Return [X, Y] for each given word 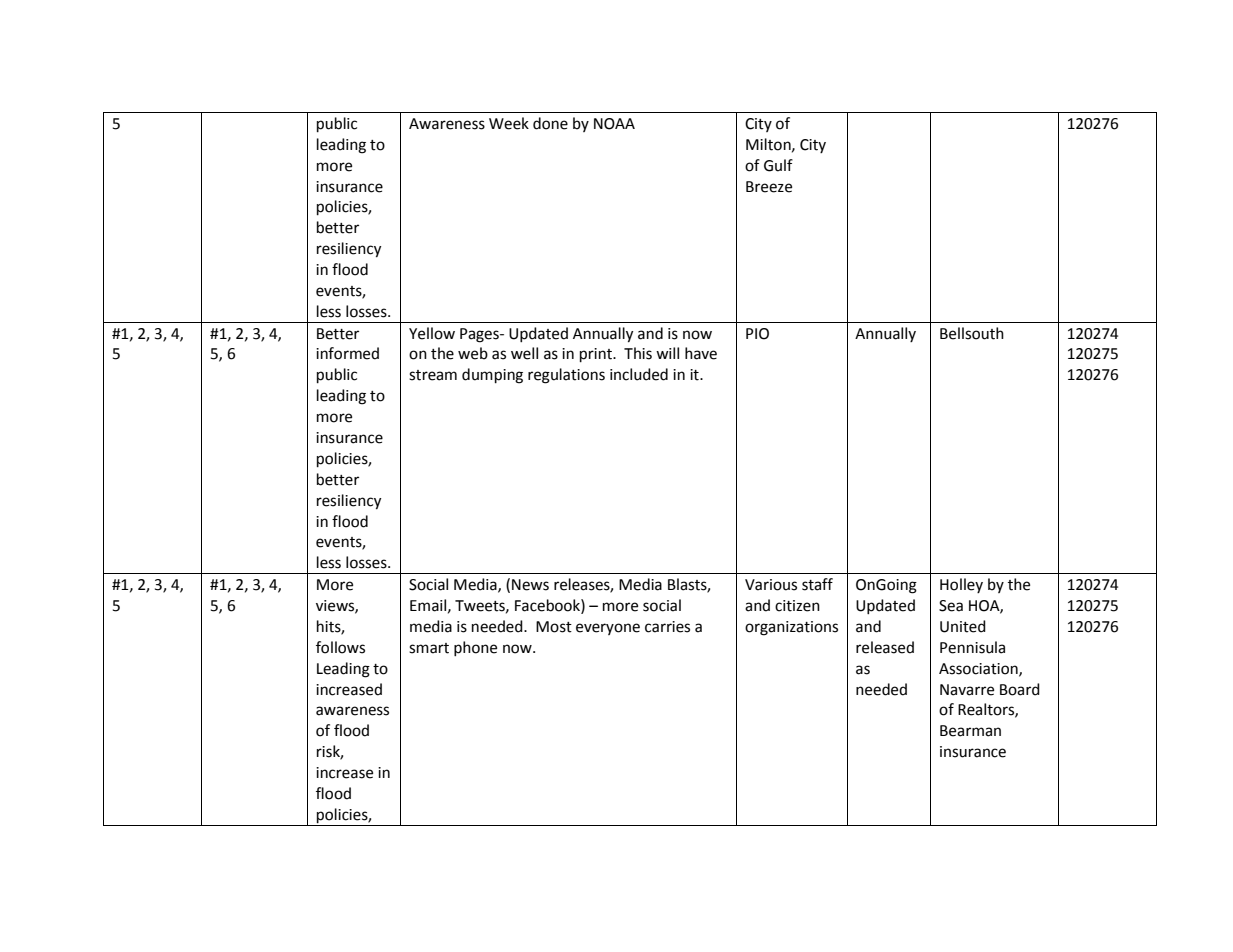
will [667, 353]
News [530, 585]
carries [667, 627]
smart [429, 648]
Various [771, 585]
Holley [961, 585]
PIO [757, 334]
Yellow [432, 333]
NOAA [614, 124]
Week [509, 123]
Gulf [778, 165]
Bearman [970, 731]
